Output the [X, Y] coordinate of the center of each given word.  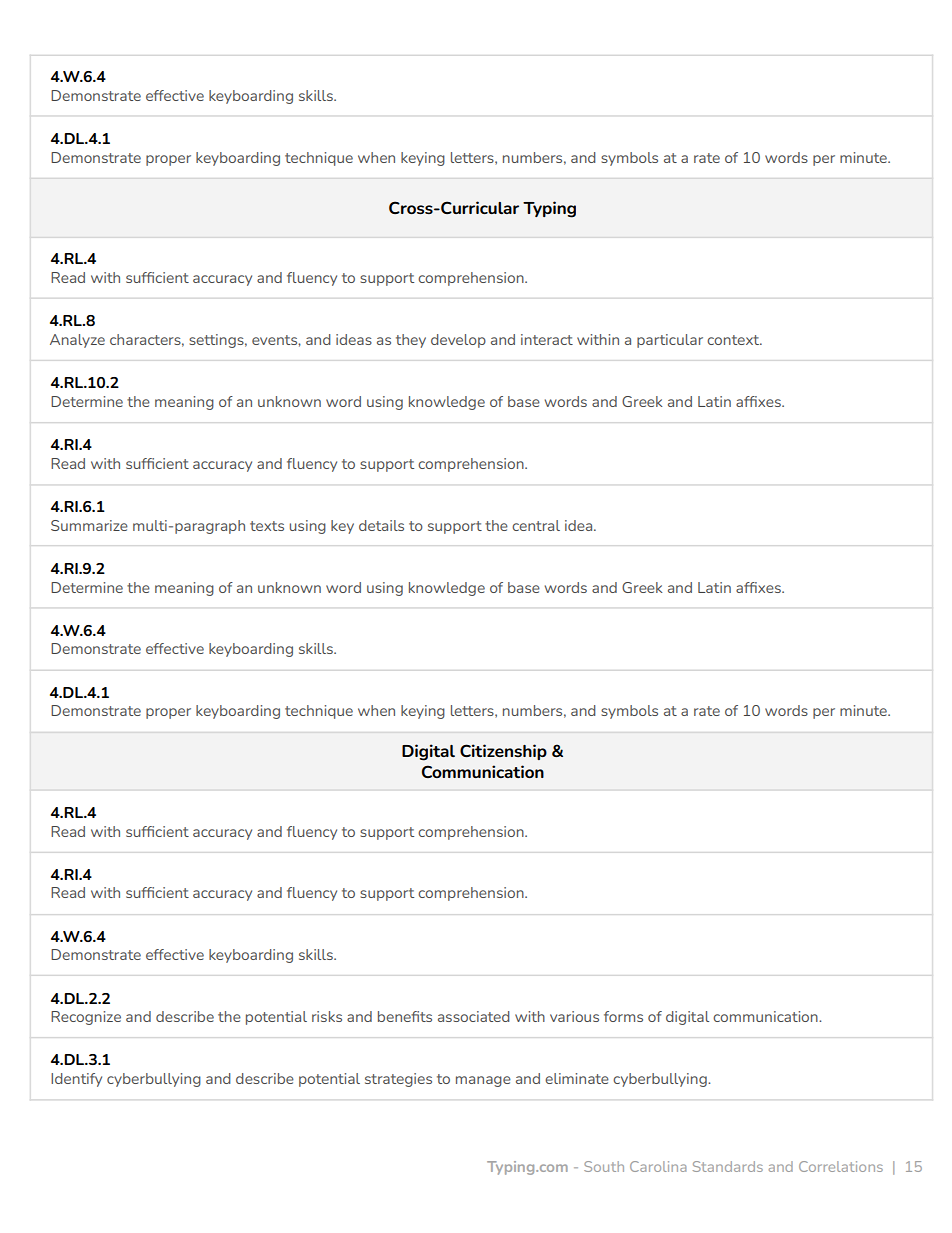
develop [458, 341]
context [734, 340]
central [536, 525]
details [381, 525]
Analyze [77, 341]
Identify [76, 1080]
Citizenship [503, 752]
